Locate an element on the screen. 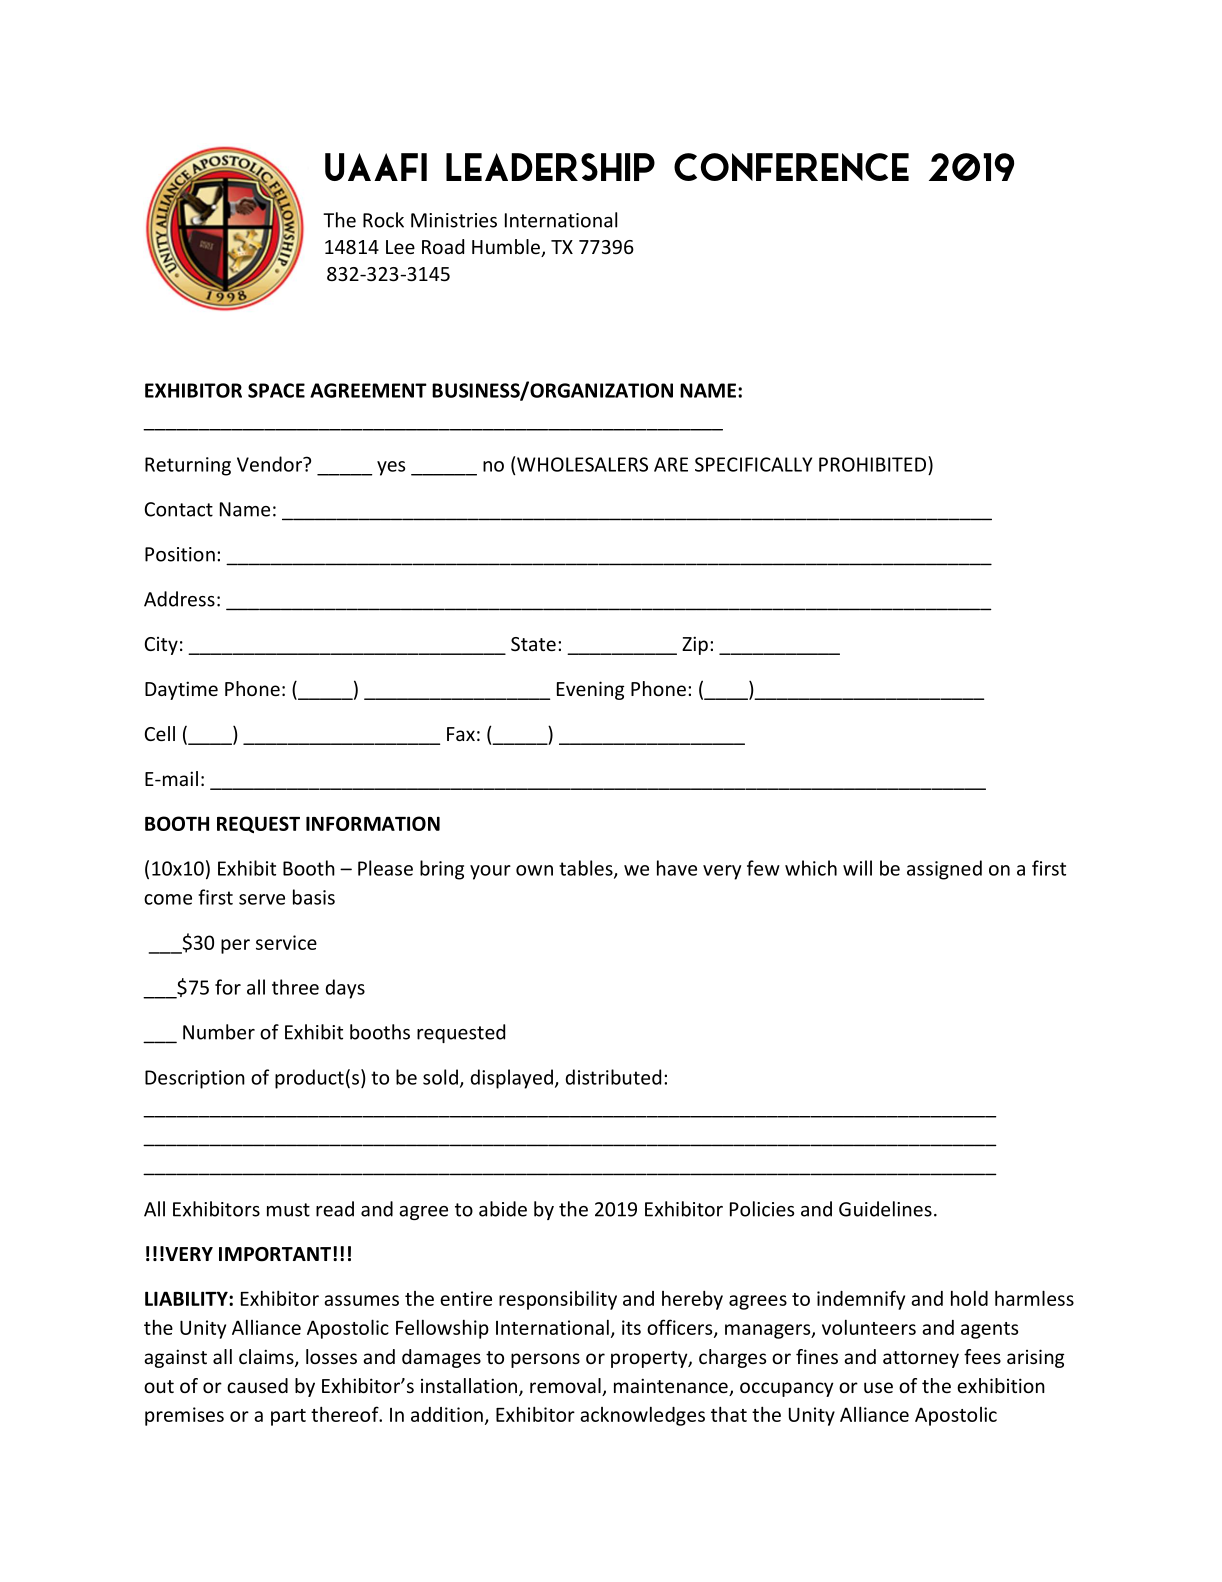 This screenshot has height=1582, width=1222. attorney is located at coordinates (921, 1359).
